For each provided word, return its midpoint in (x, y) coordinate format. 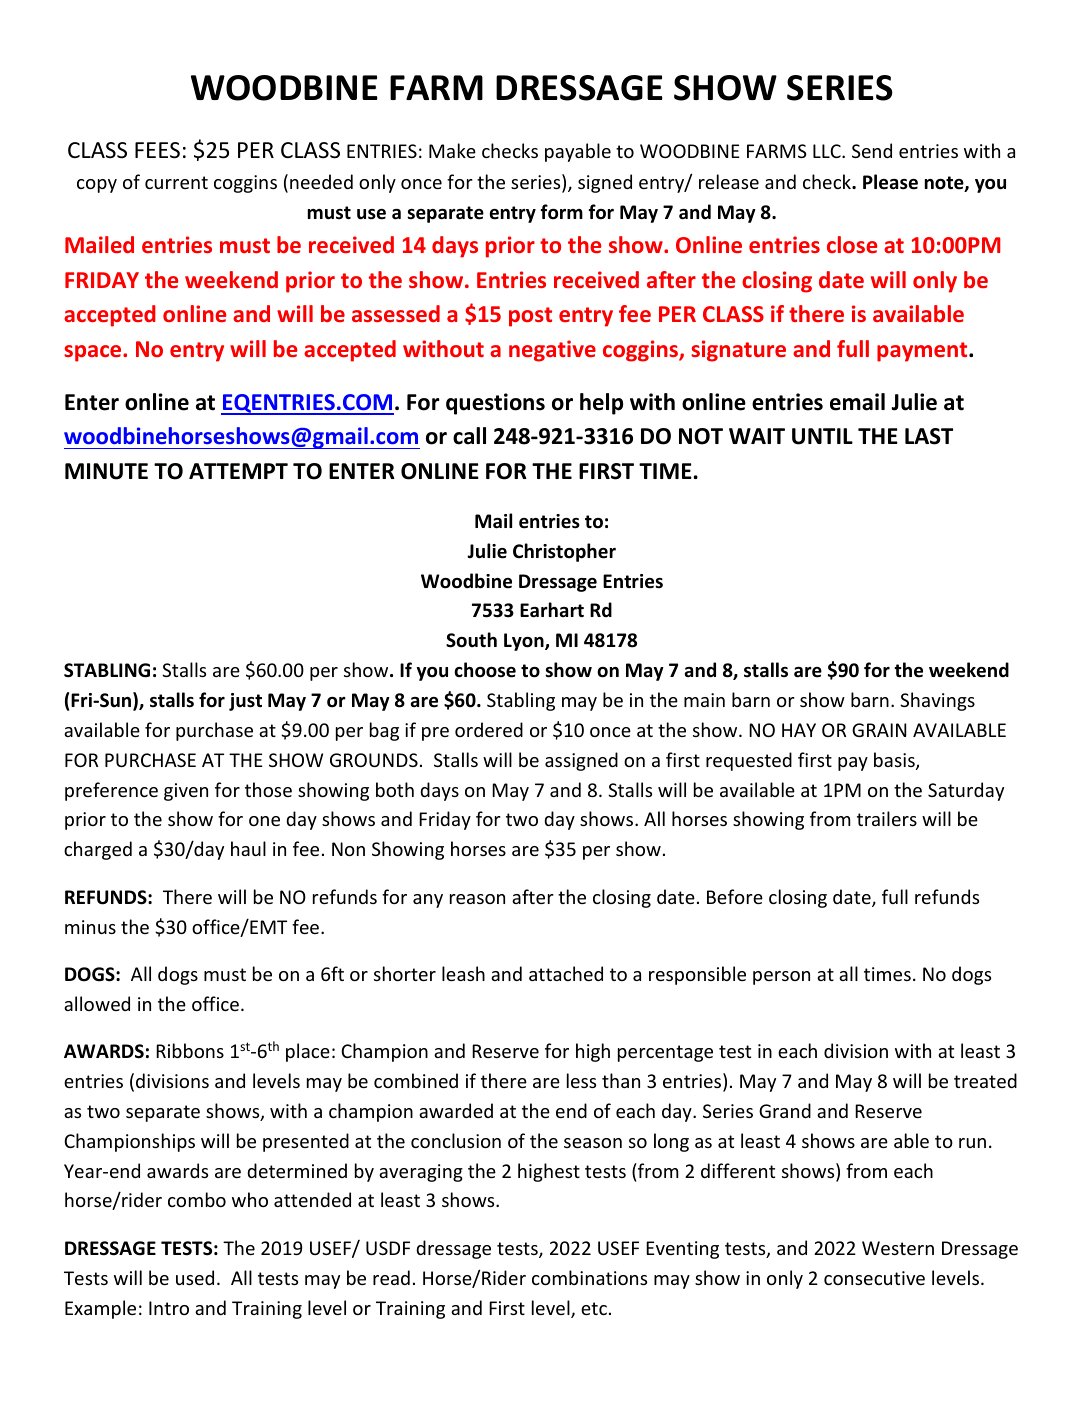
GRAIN (879, 730)
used (195, 1277)
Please (890, 182)
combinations (589, 1277)
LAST (929, 436)
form (561, 212)
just (245, 702)
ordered (489, 729)
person (781, 978)
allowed (97, 1003)
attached (566, 973)
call (469, 436)
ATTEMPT (238, 471)
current (176, 182)
